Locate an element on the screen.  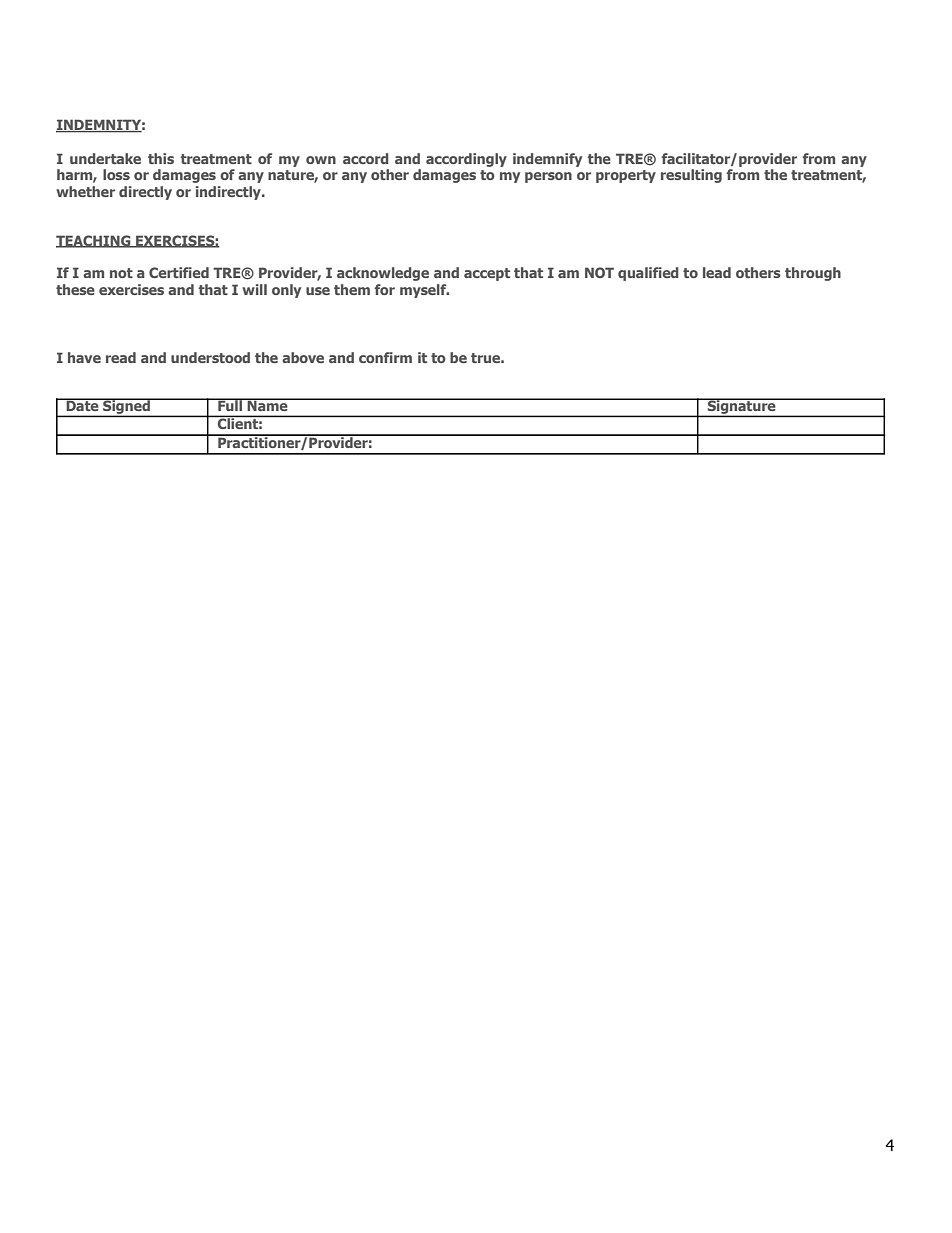
indemnify is located at coordinates (547, 160).
